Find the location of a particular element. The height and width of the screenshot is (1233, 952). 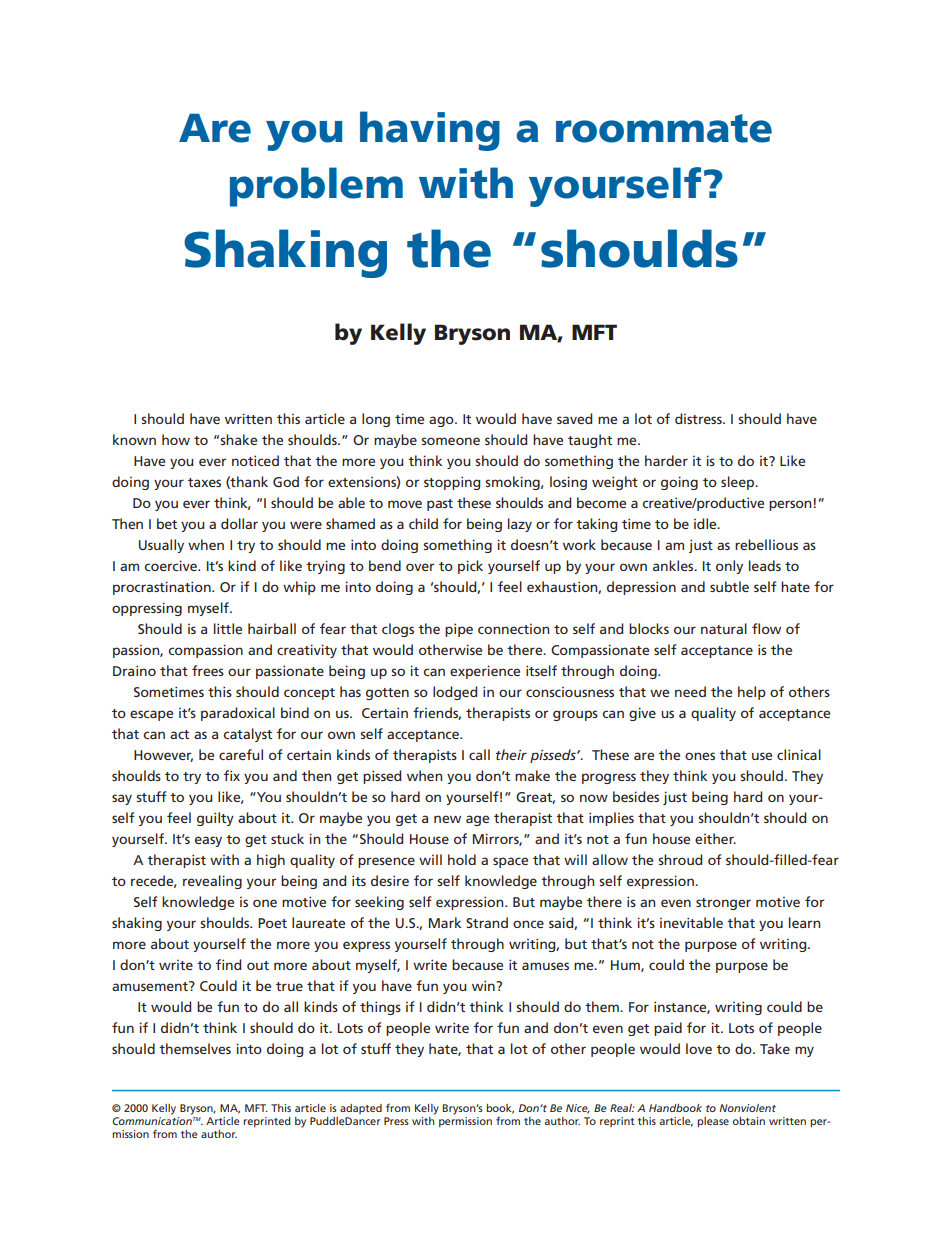

little is located at coordinates (228, 628).
